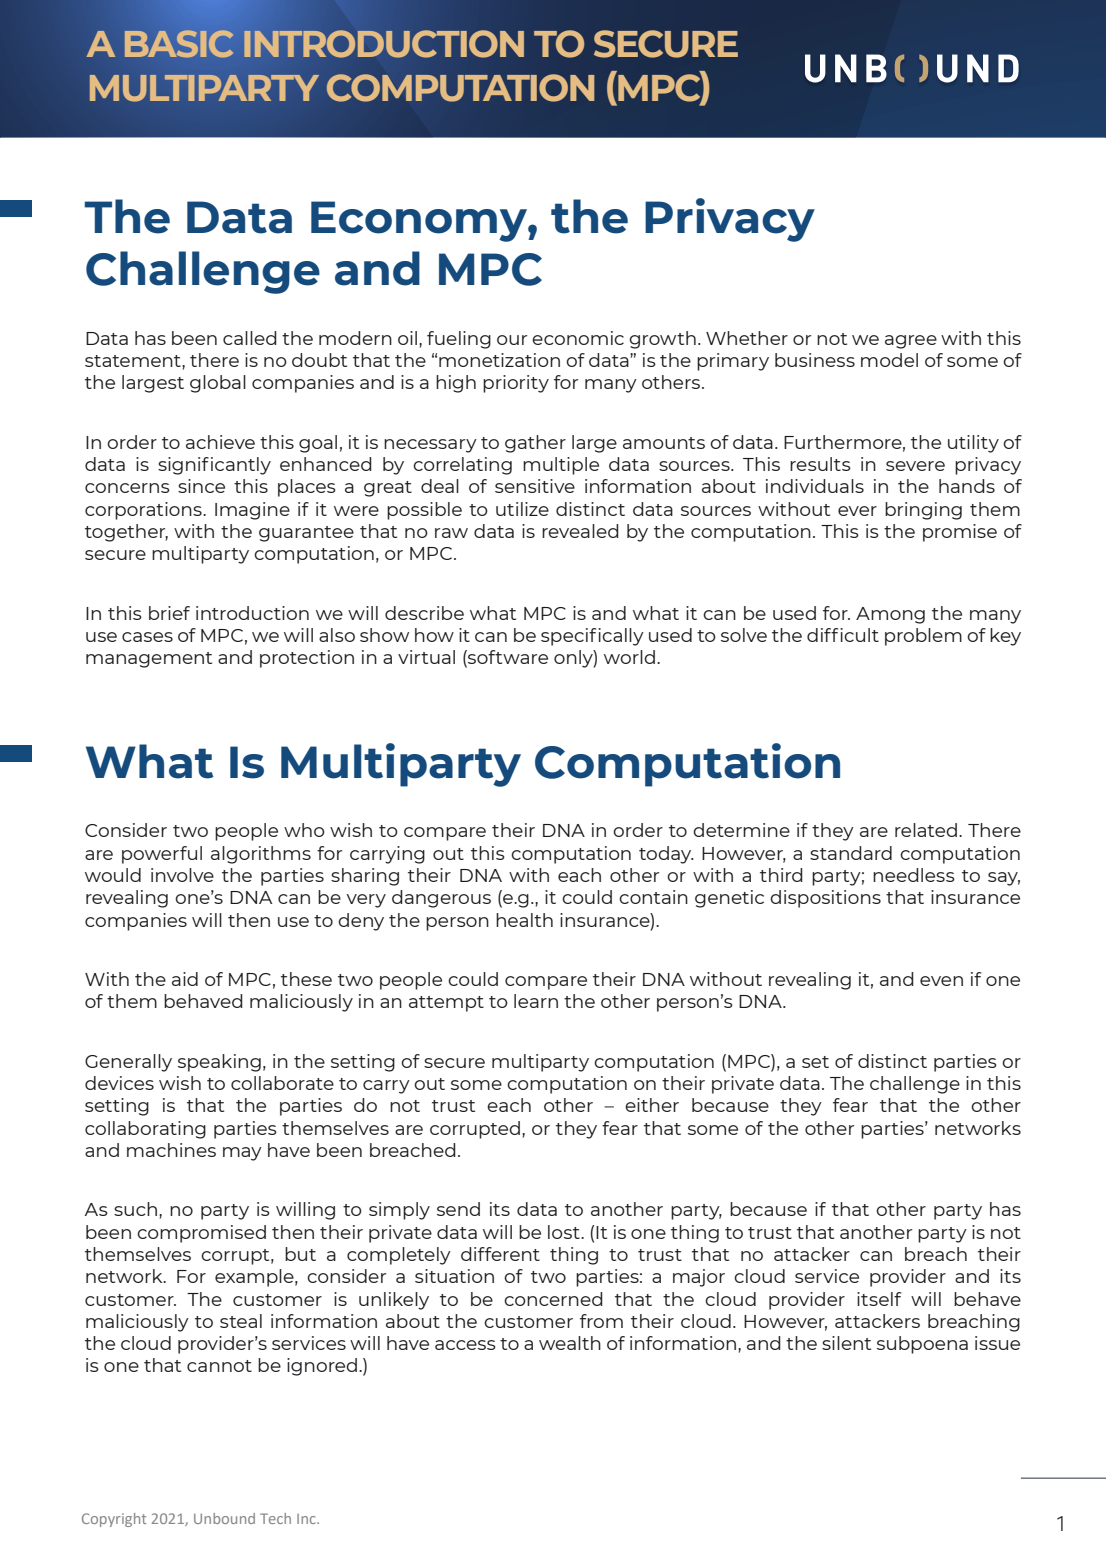  I want to click on agree, so click(911, 342).
